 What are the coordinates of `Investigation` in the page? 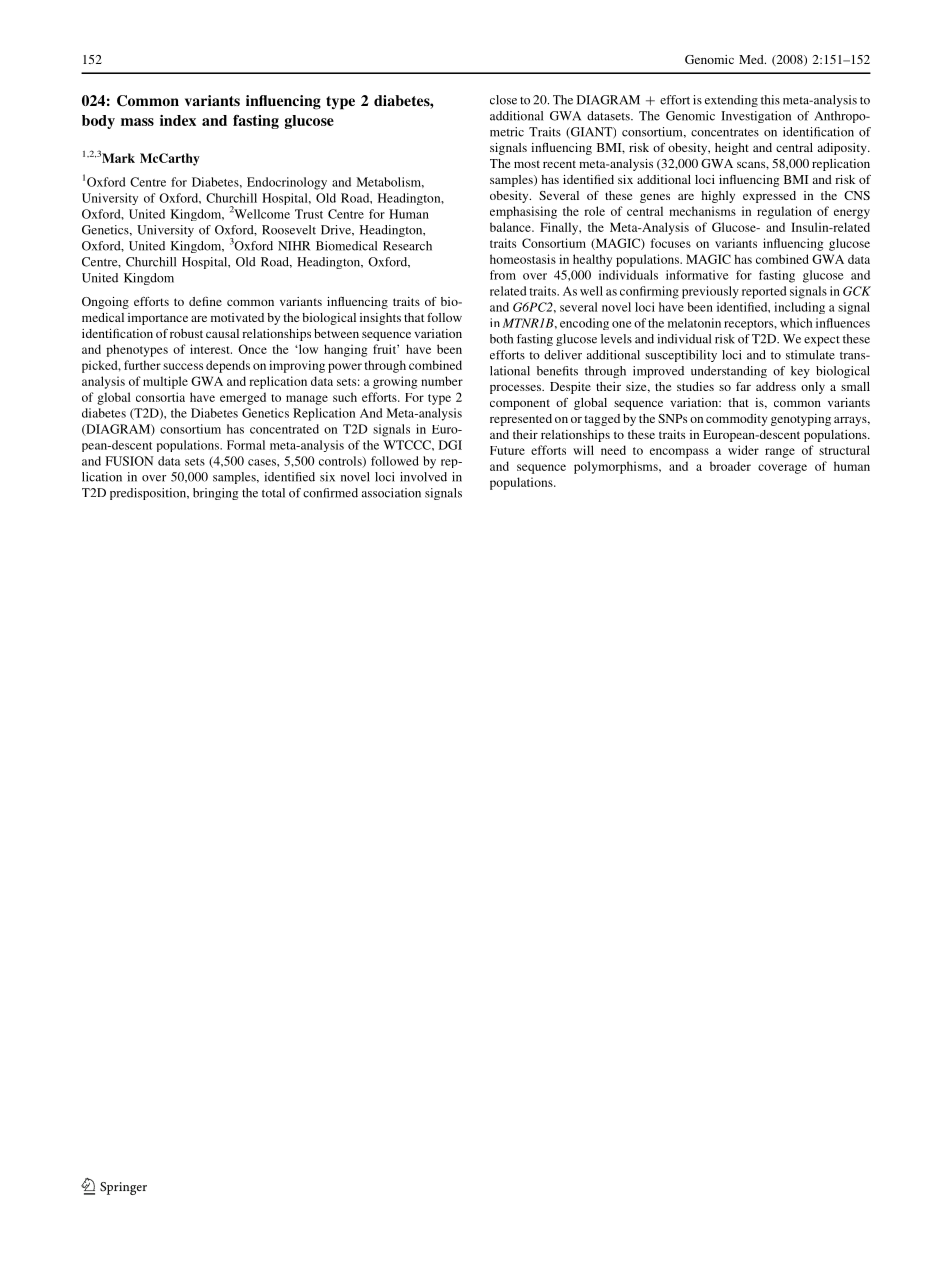 It's located at (756, 117).
